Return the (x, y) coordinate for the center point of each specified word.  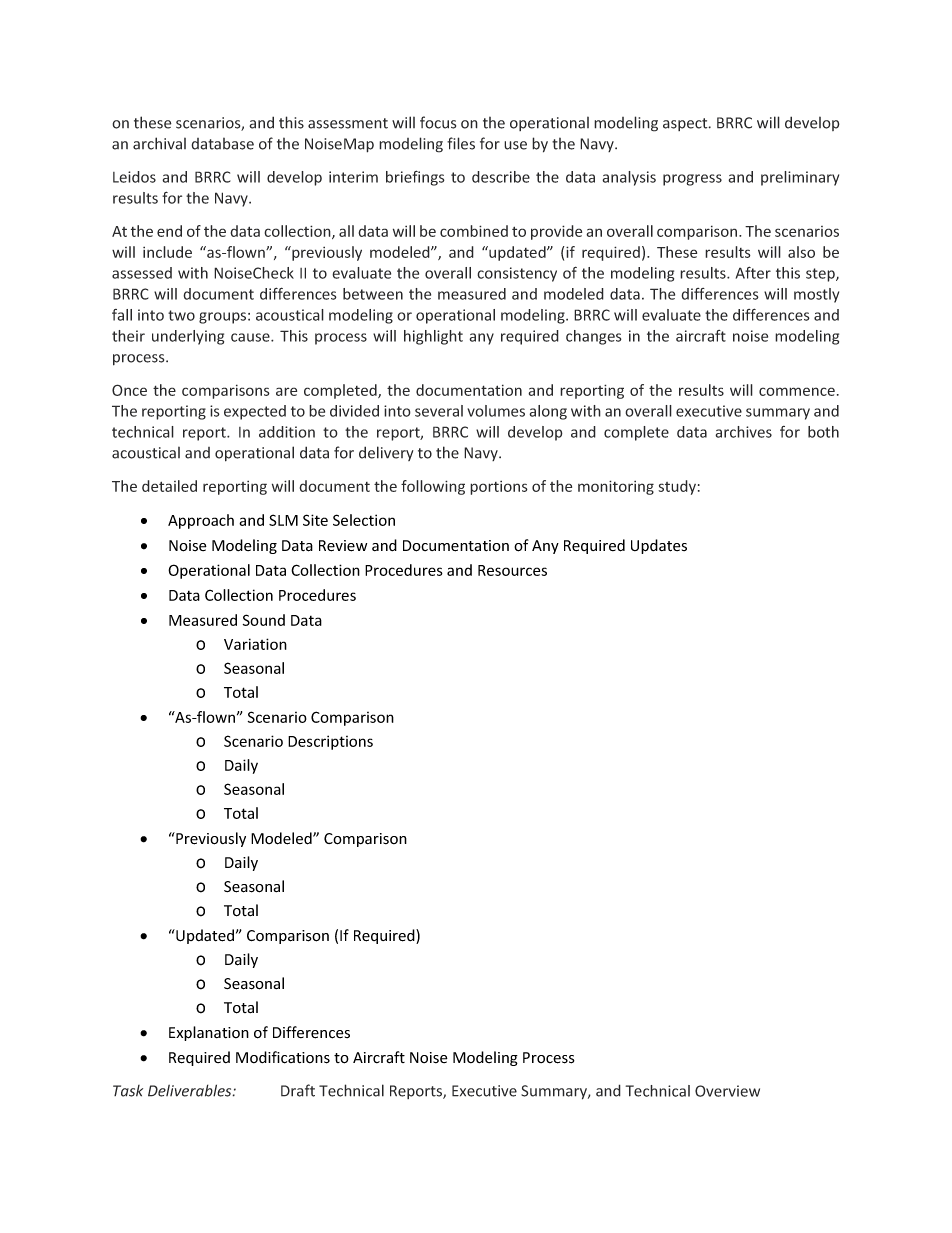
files (461, 143)
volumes (496, 411)
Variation (255, 644)
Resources (512, 570)
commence (797, 391)
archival (159, 143)
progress (692, 180)
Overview (727, 1091)
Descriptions (330, 742)
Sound (264, 620)
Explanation (209, 1033)
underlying (188, 337)
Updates (659, 546)
